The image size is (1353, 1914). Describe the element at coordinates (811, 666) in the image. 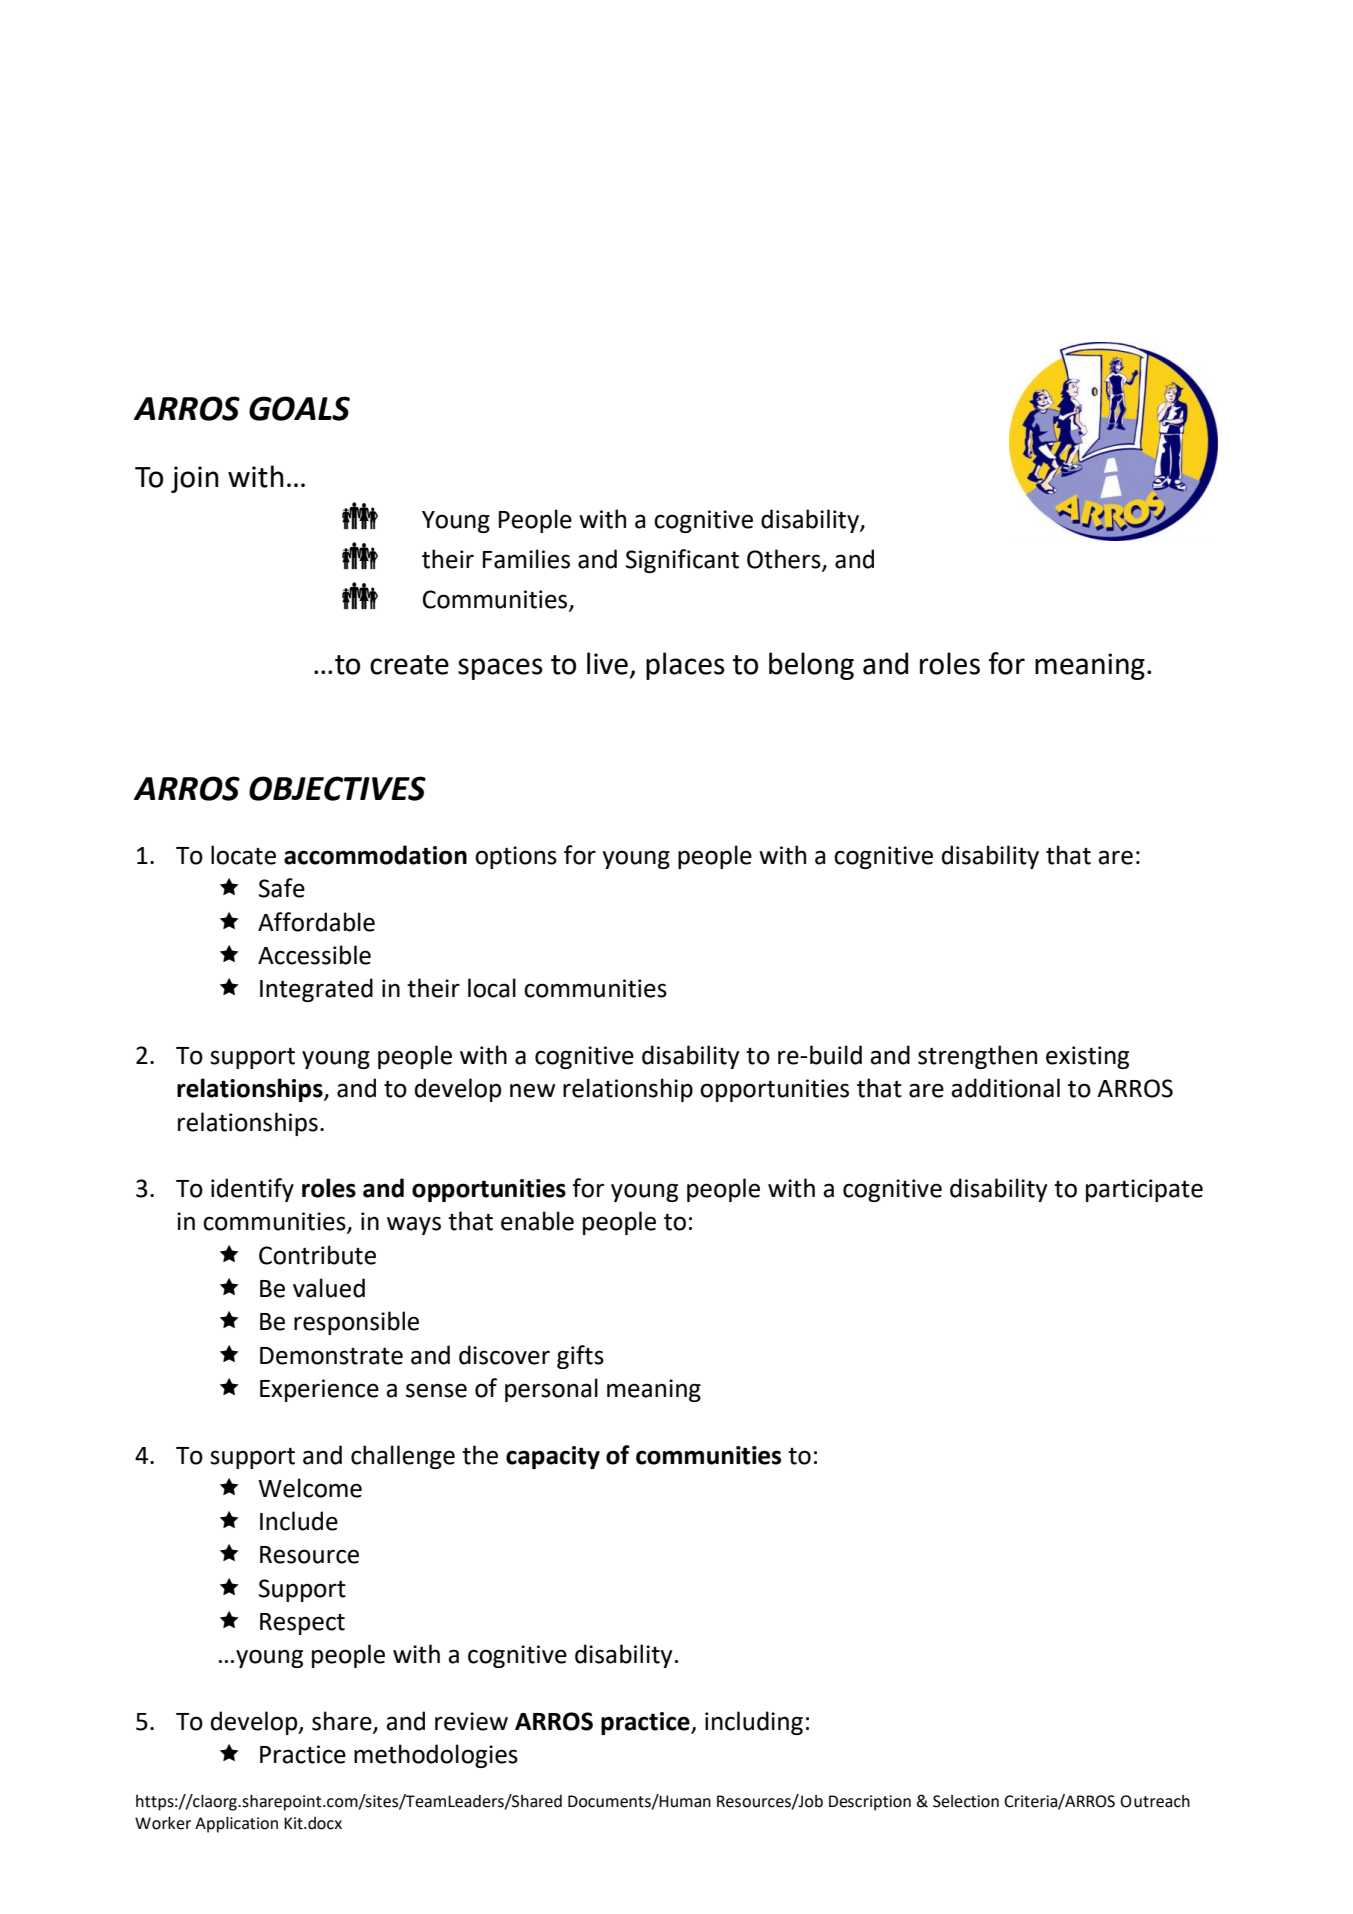

I see `belong` at that location.
